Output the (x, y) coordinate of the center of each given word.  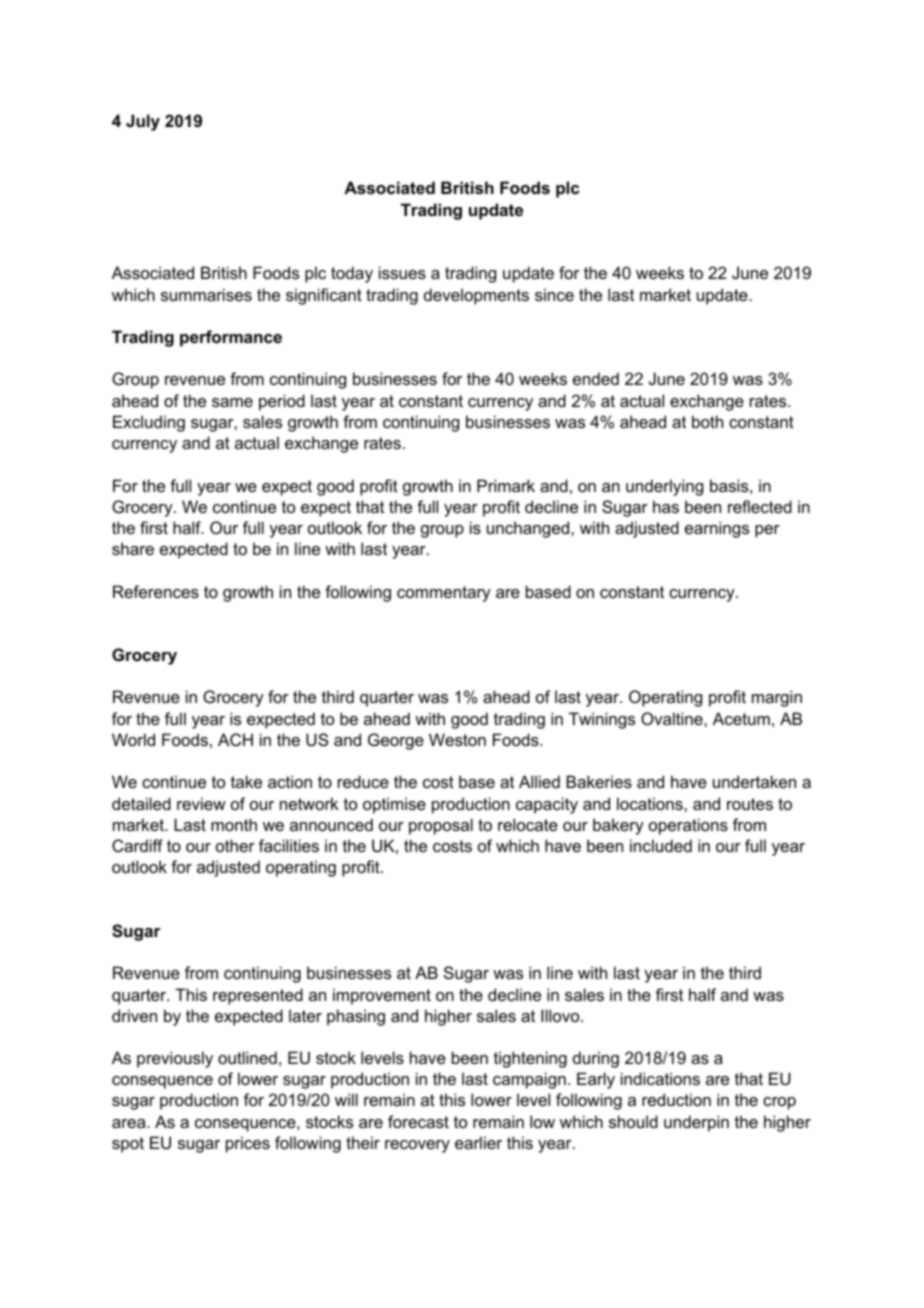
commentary (444, 594)
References (156, 591)
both (707, 421)
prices (248, 1144)
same (232, 402)
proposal (441, 826)
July (143, 122)
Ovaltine (673, 718)
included (661, 845)
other (235, 845)
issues (402, 272)
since (554, 294)
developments (476, 296)
